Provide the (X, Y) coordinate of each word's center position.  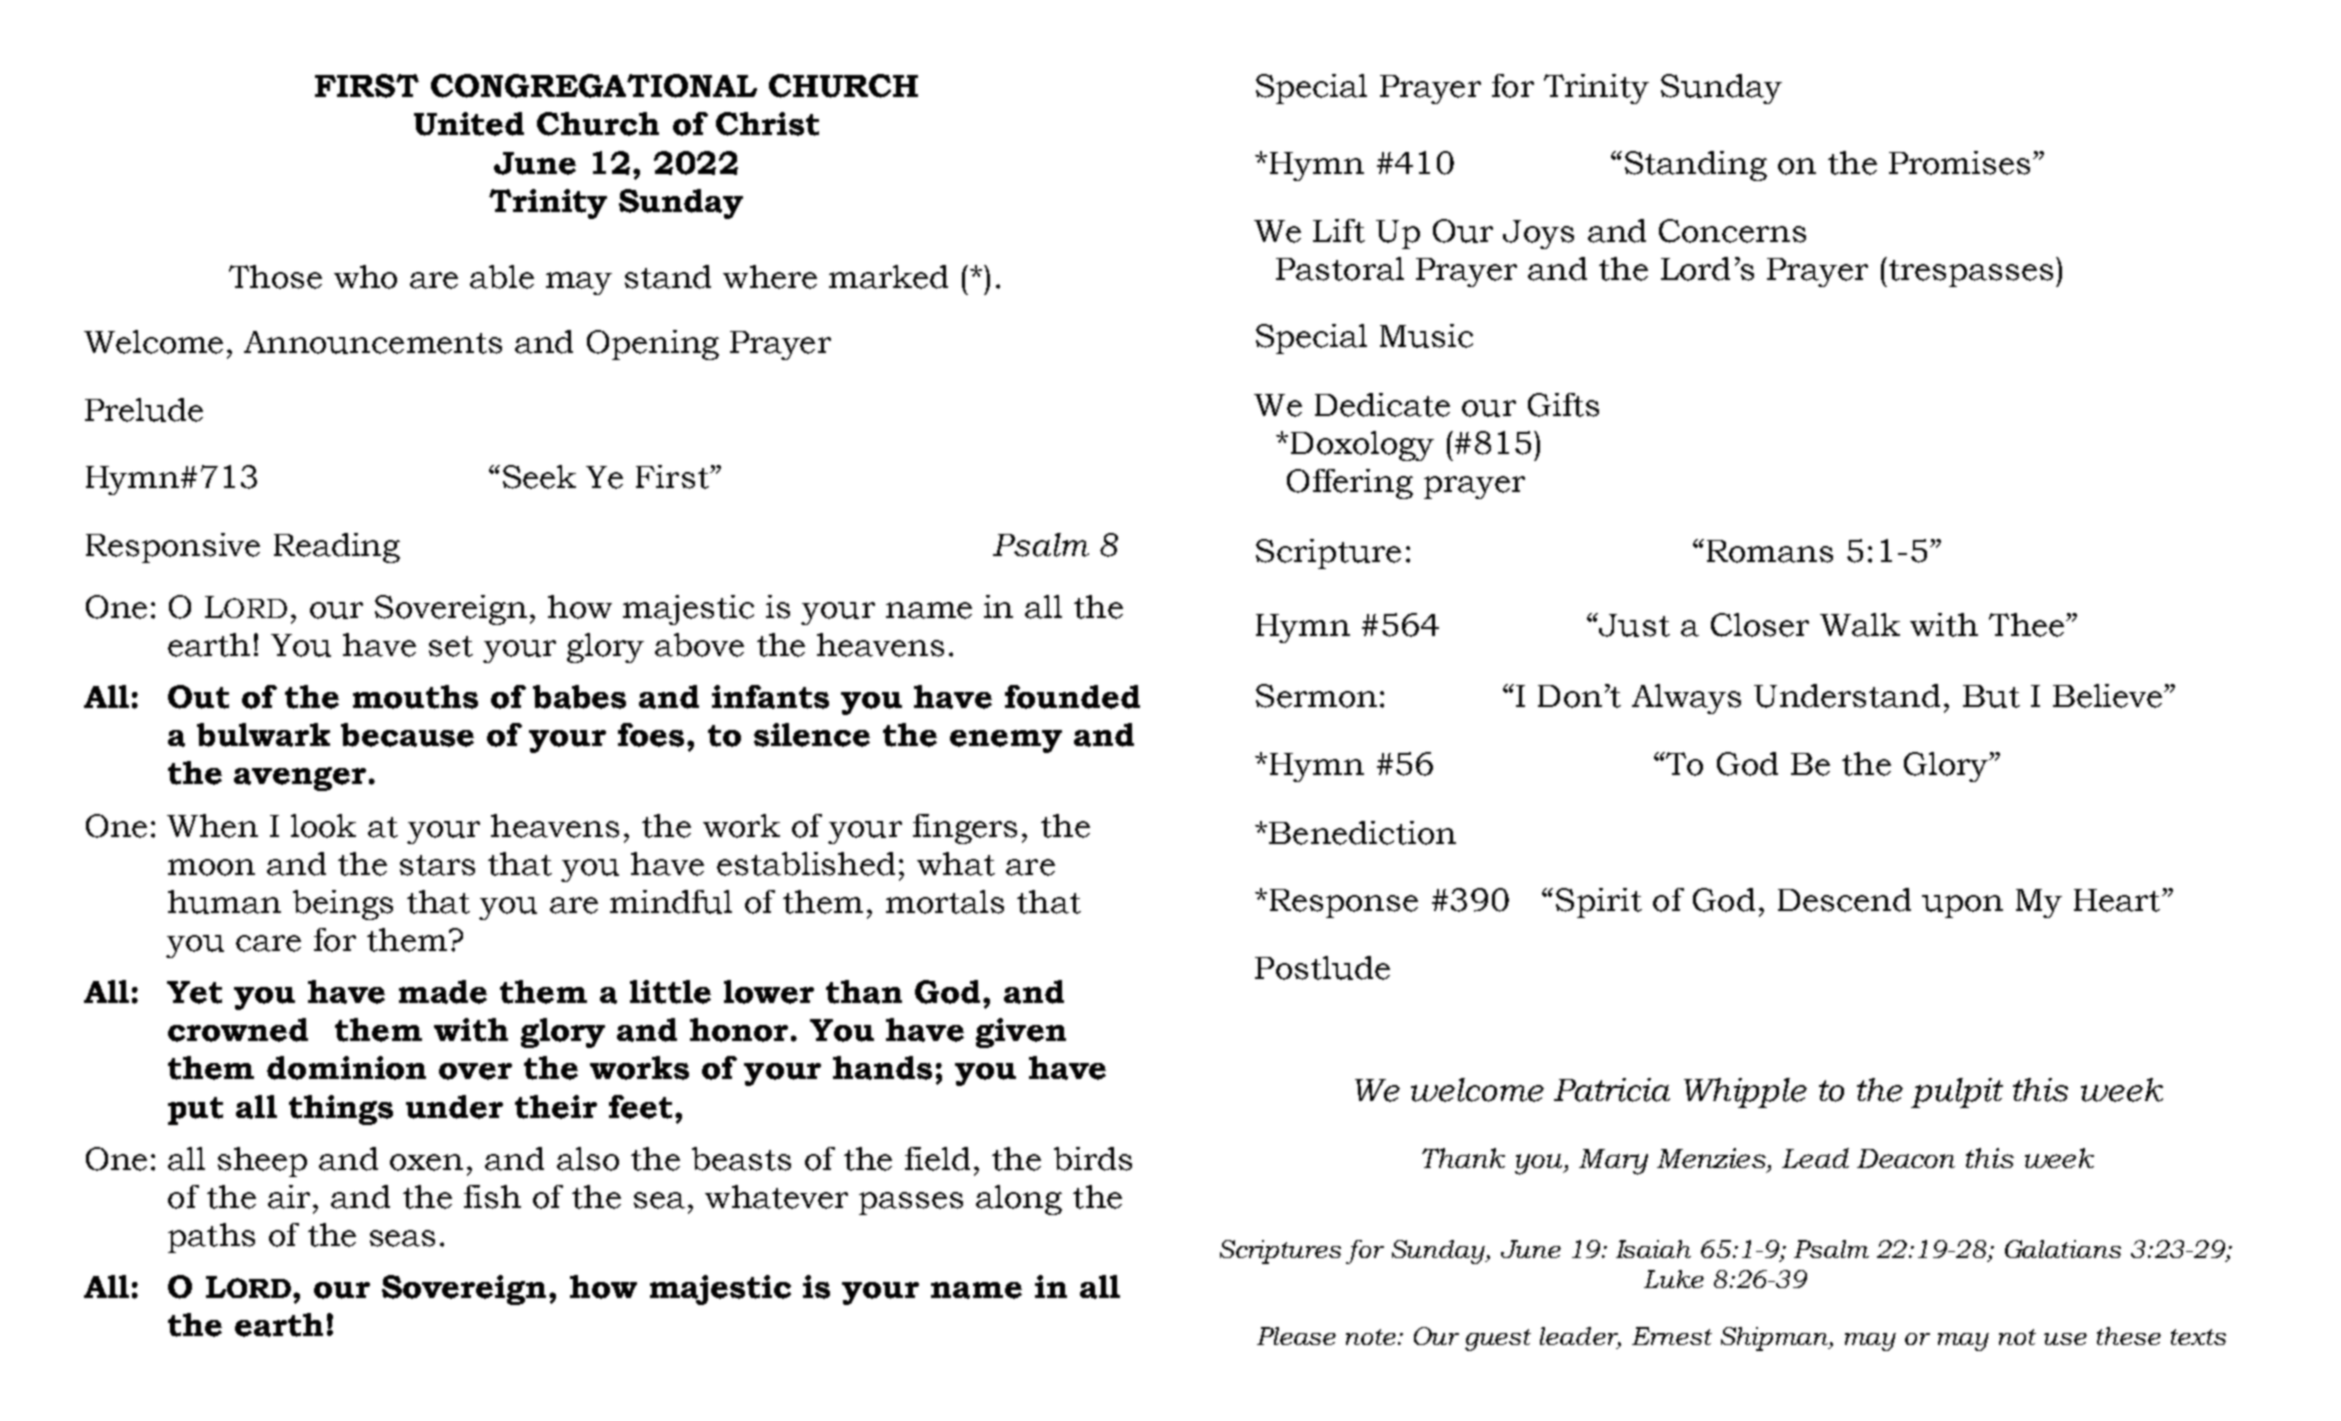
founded (1072, 697)
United (469, 124)
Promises (1959, 163)
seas (402, 1238)
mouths (415, 697)
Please (1296, 1336)
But (1991, 696)
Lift (1339, 231)
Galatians (2063, 1249)
